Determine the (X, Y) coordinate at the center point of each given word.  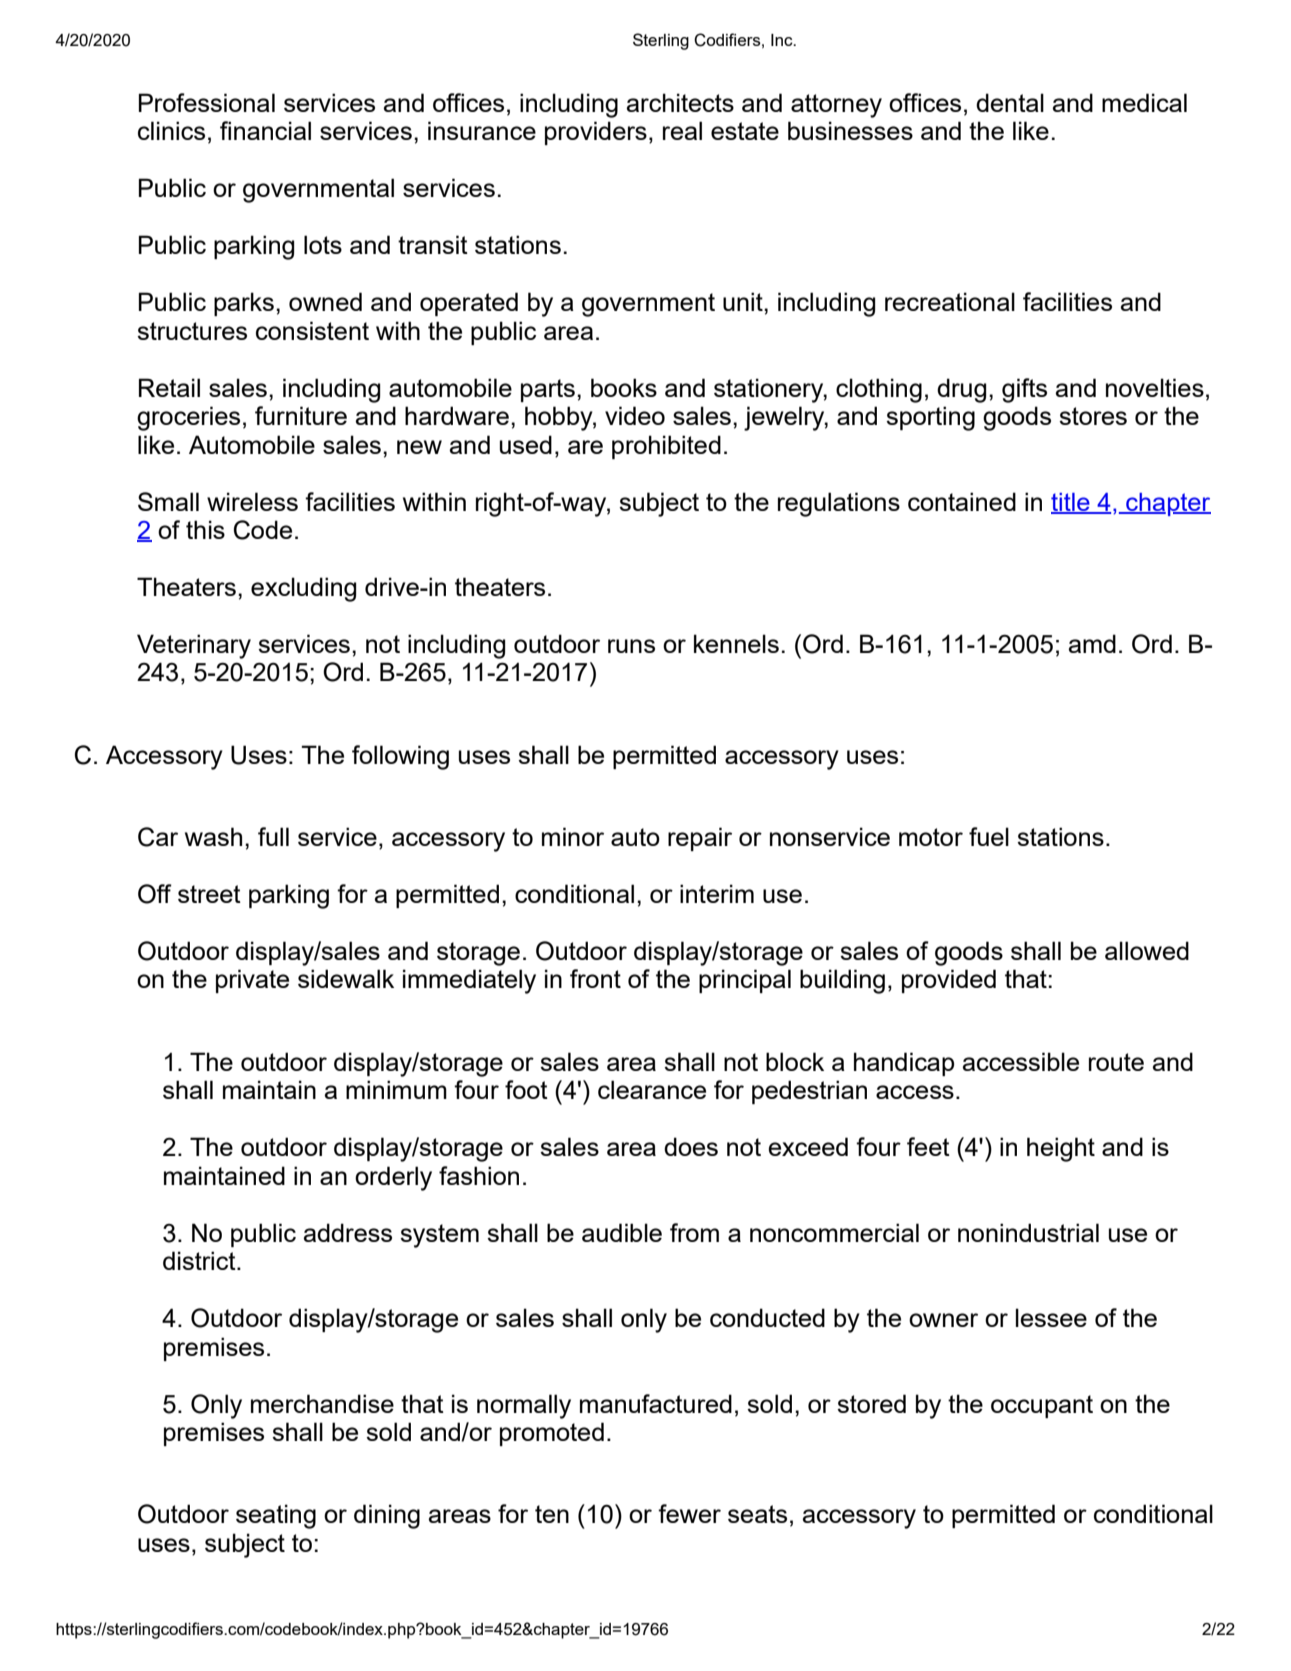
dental (1010, 102)
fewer (689, 1513)
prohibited (666, 447)
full (273, 836)
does (691, 1146)
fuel (989, 836)
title (1071, 503)
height (1061, 1149)
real (682, 130)
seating (276, 1516)
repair (700, 839)
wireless (252, 501)
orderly (393, 1178)
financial (265, 130)
